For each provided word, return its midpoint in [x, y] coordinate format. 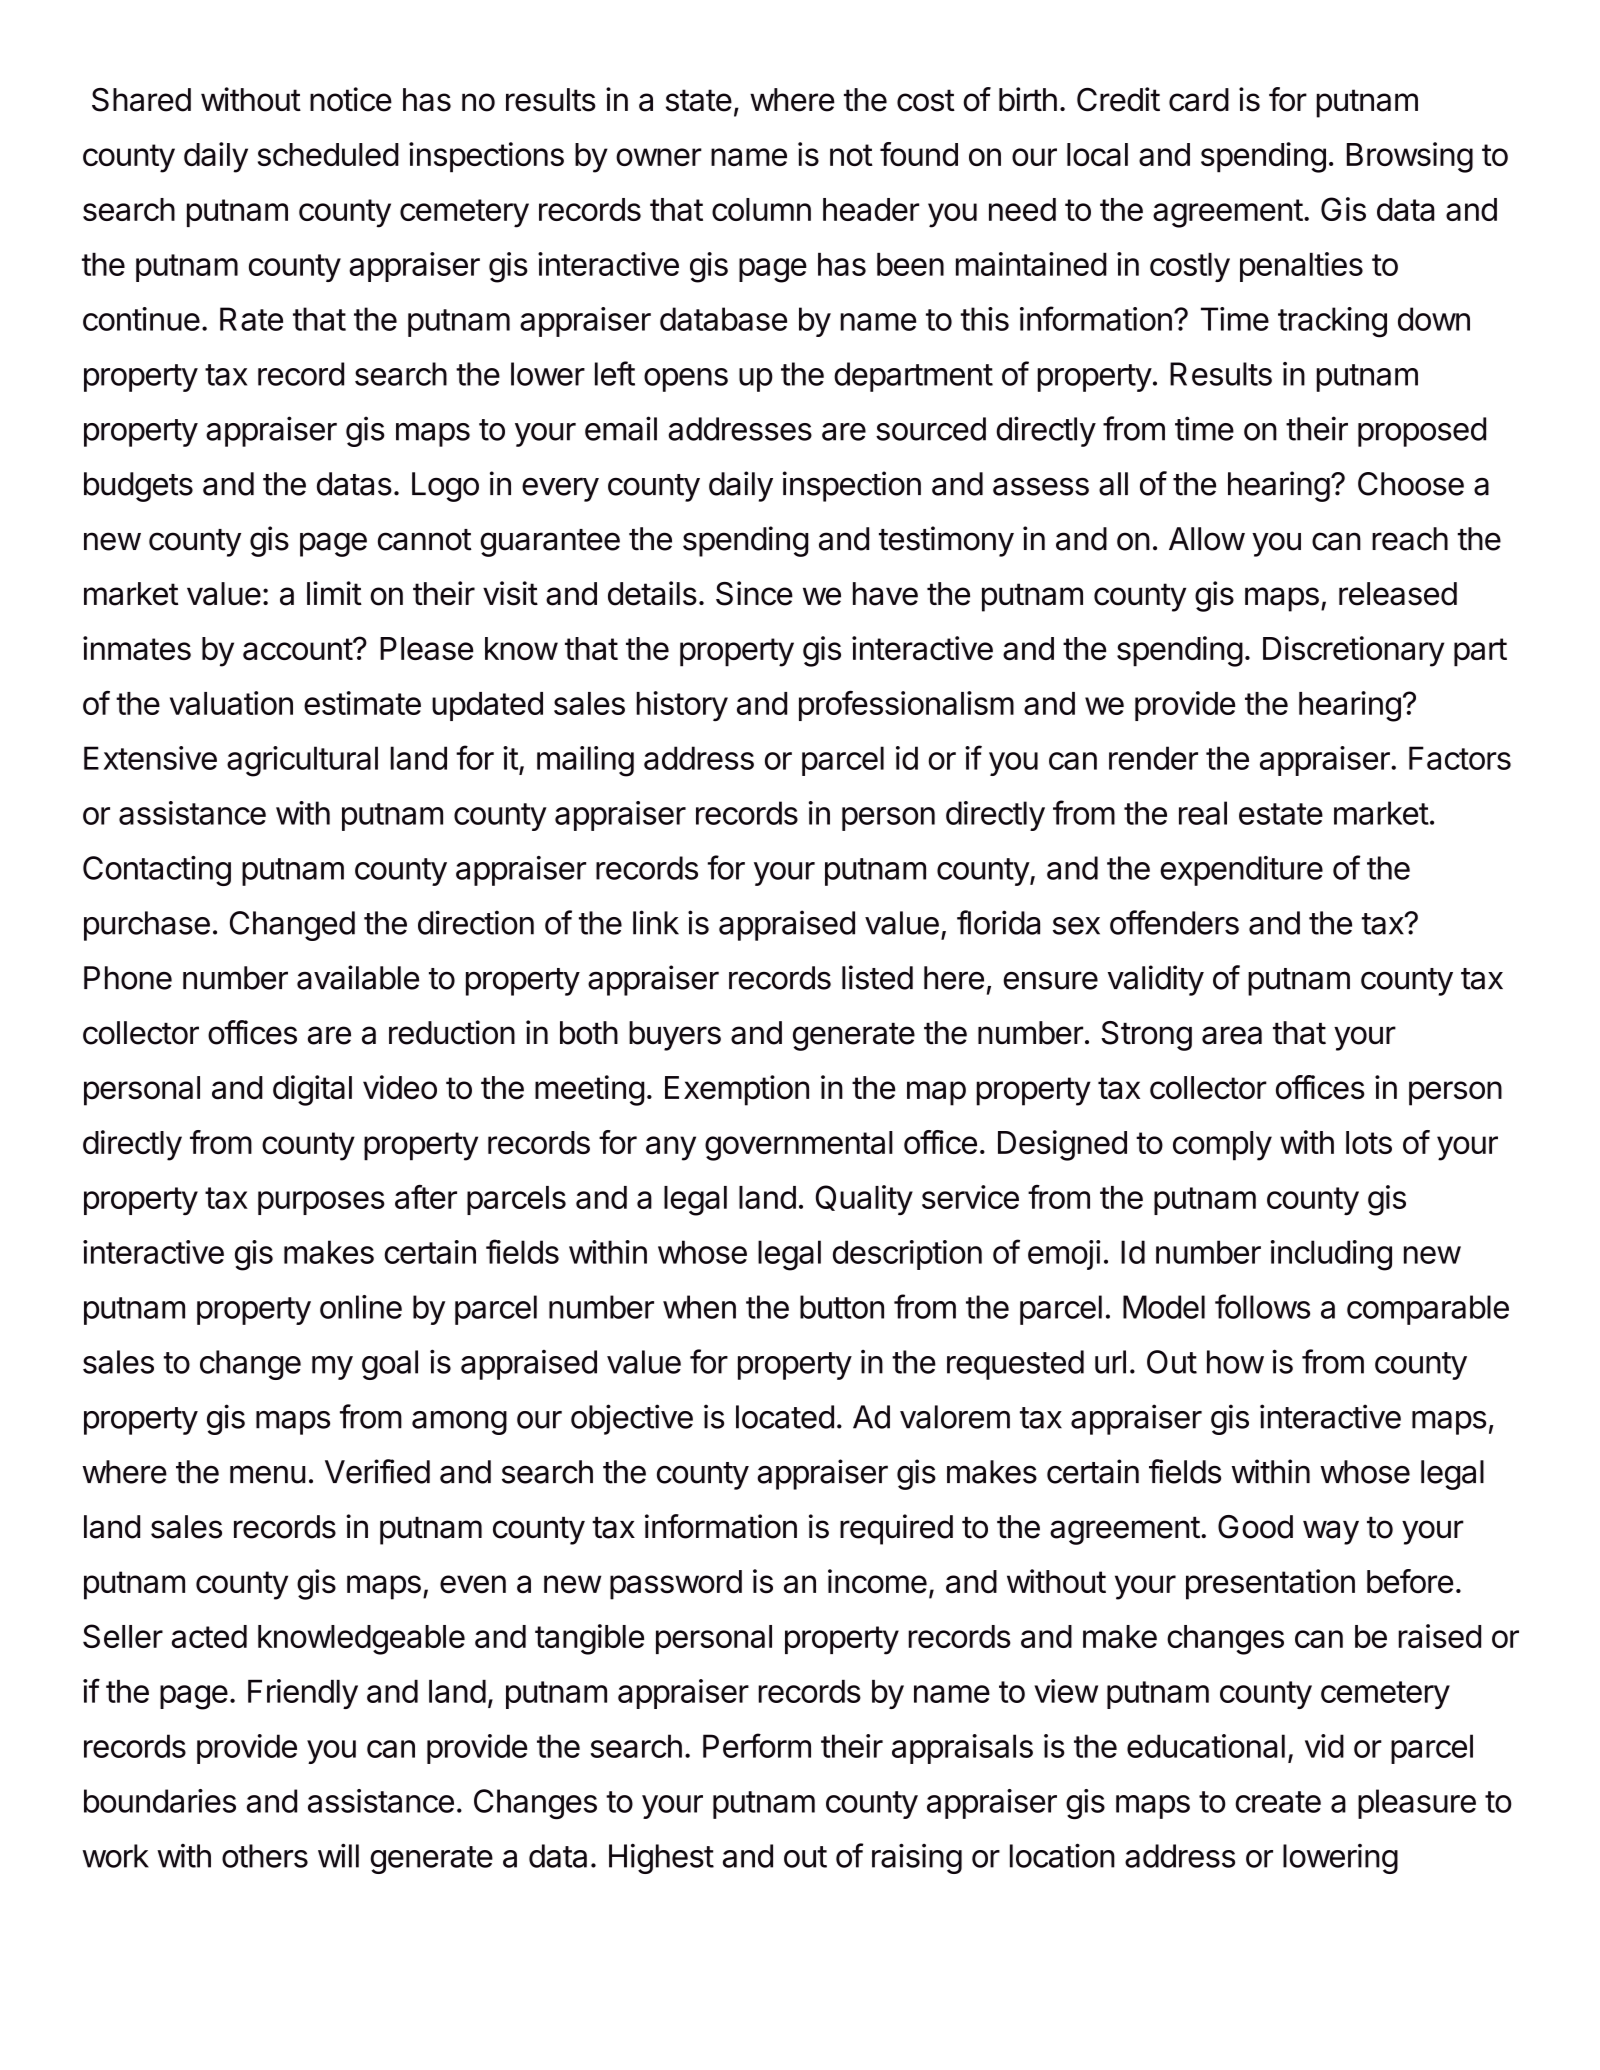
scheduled [328, 154]
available [358, 977]
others [265, 1856]
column [761, 209]
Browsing [1410, 157]
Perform [757, 1745]
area [1232, 1035]
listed [877, 977]
